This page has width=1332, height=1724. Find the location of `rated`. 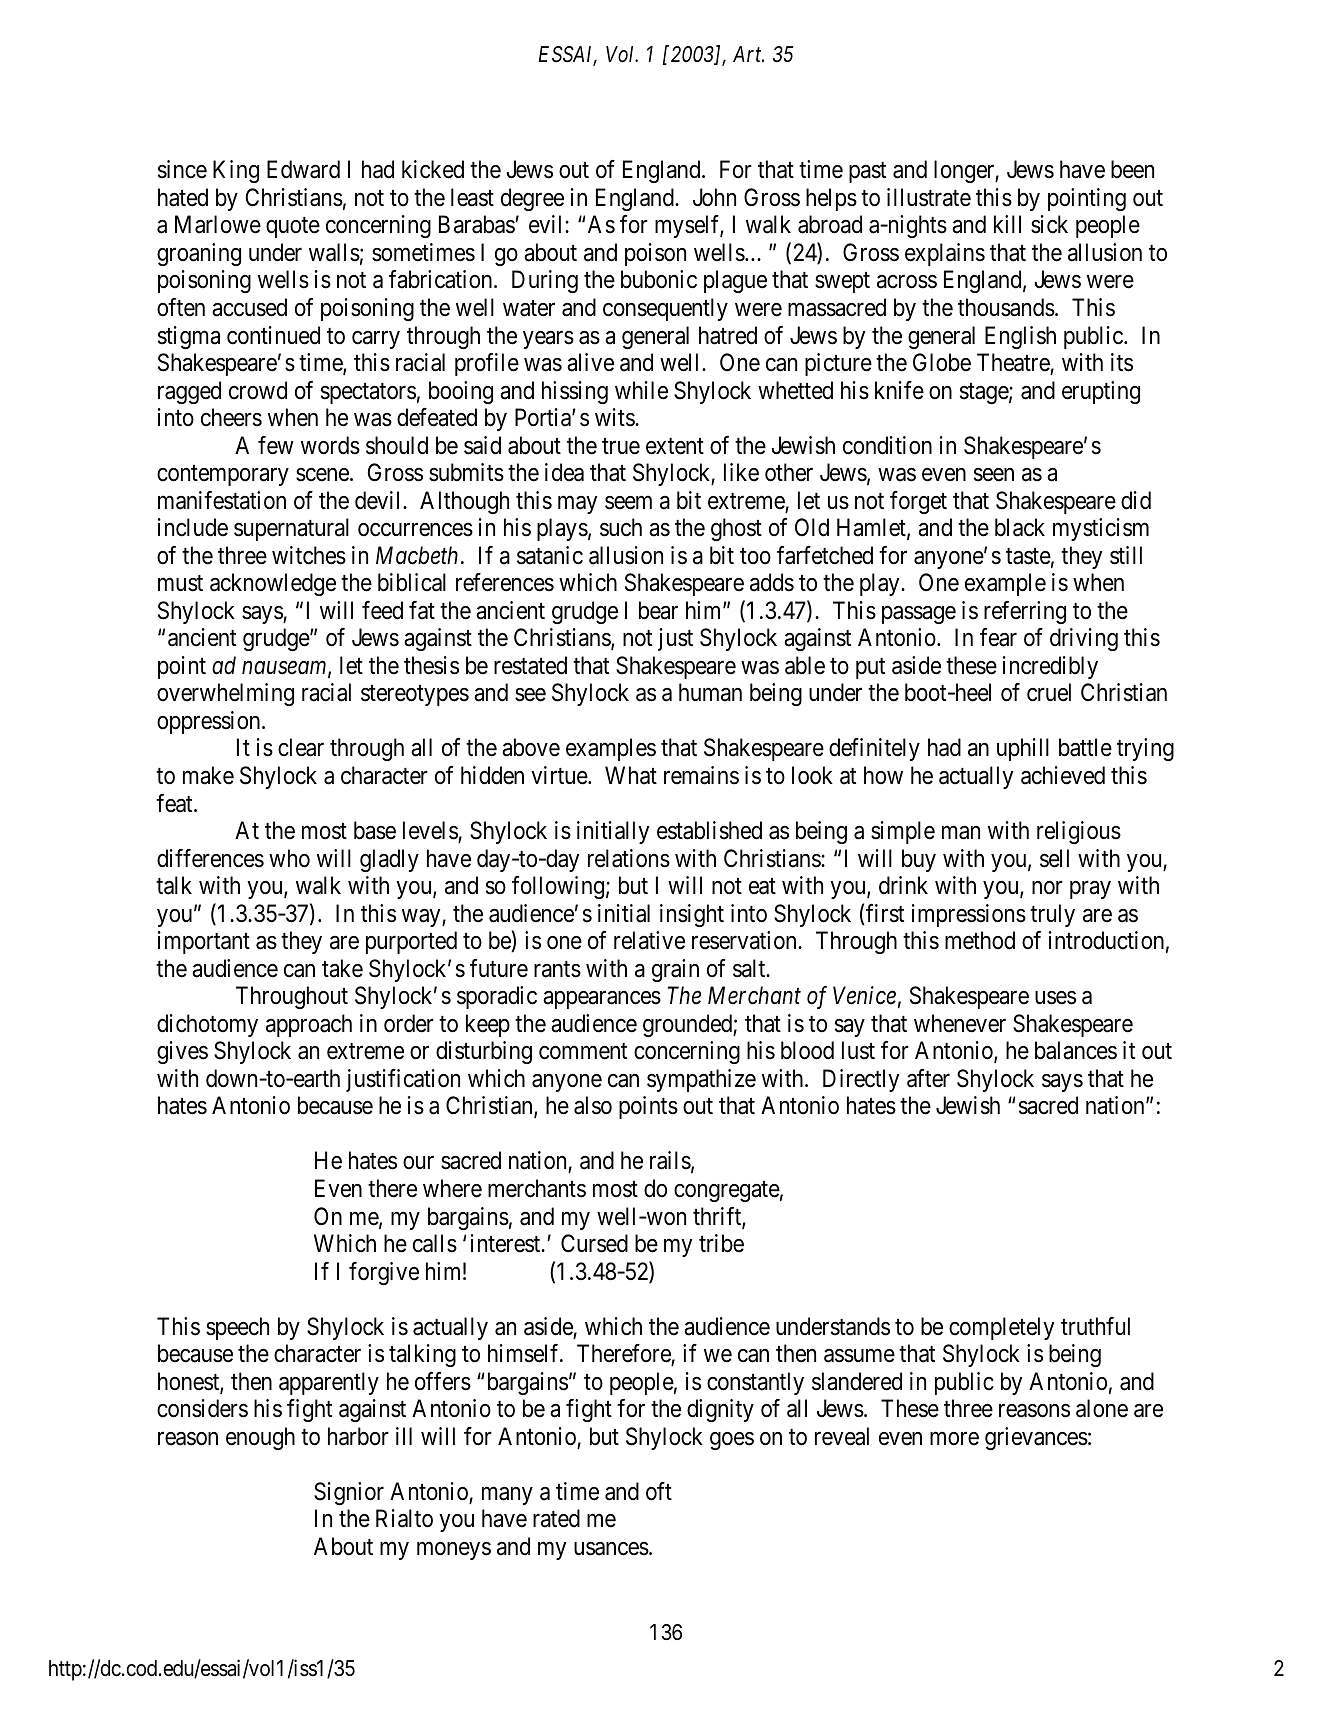

rated is located at coordinates (556, 1518).
